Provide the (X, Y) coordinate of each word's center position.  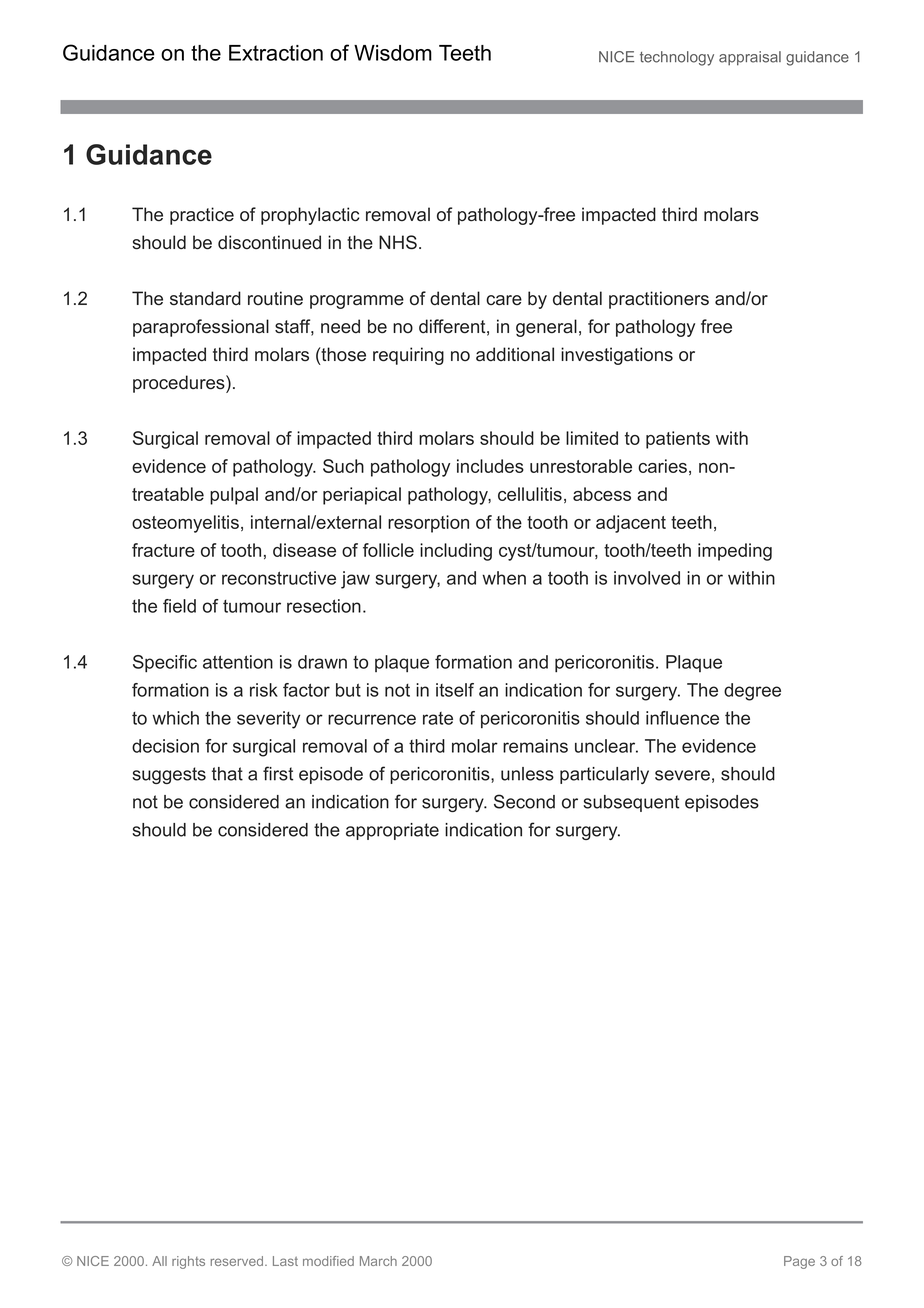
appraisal (750, 58)
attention (238, 662)
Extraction (276, 53)
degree (752, 692)
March (378, 1261)
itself (455, 690)
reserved (238, 1261)
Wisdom (393, 53)
